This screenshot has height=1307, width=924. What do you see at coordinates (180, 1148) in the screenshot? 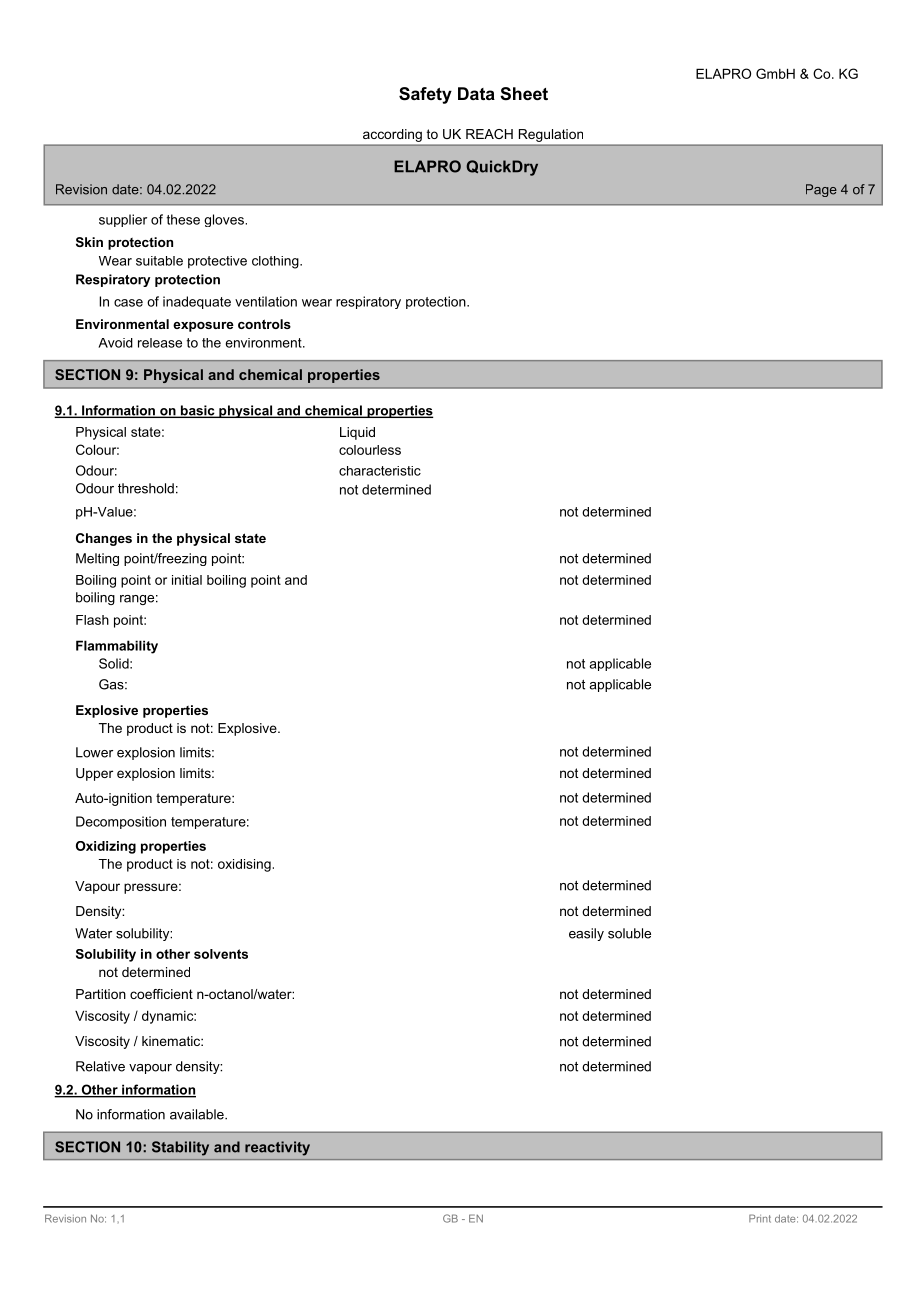
I see `Stability` at bounding box center [180, 1148].
